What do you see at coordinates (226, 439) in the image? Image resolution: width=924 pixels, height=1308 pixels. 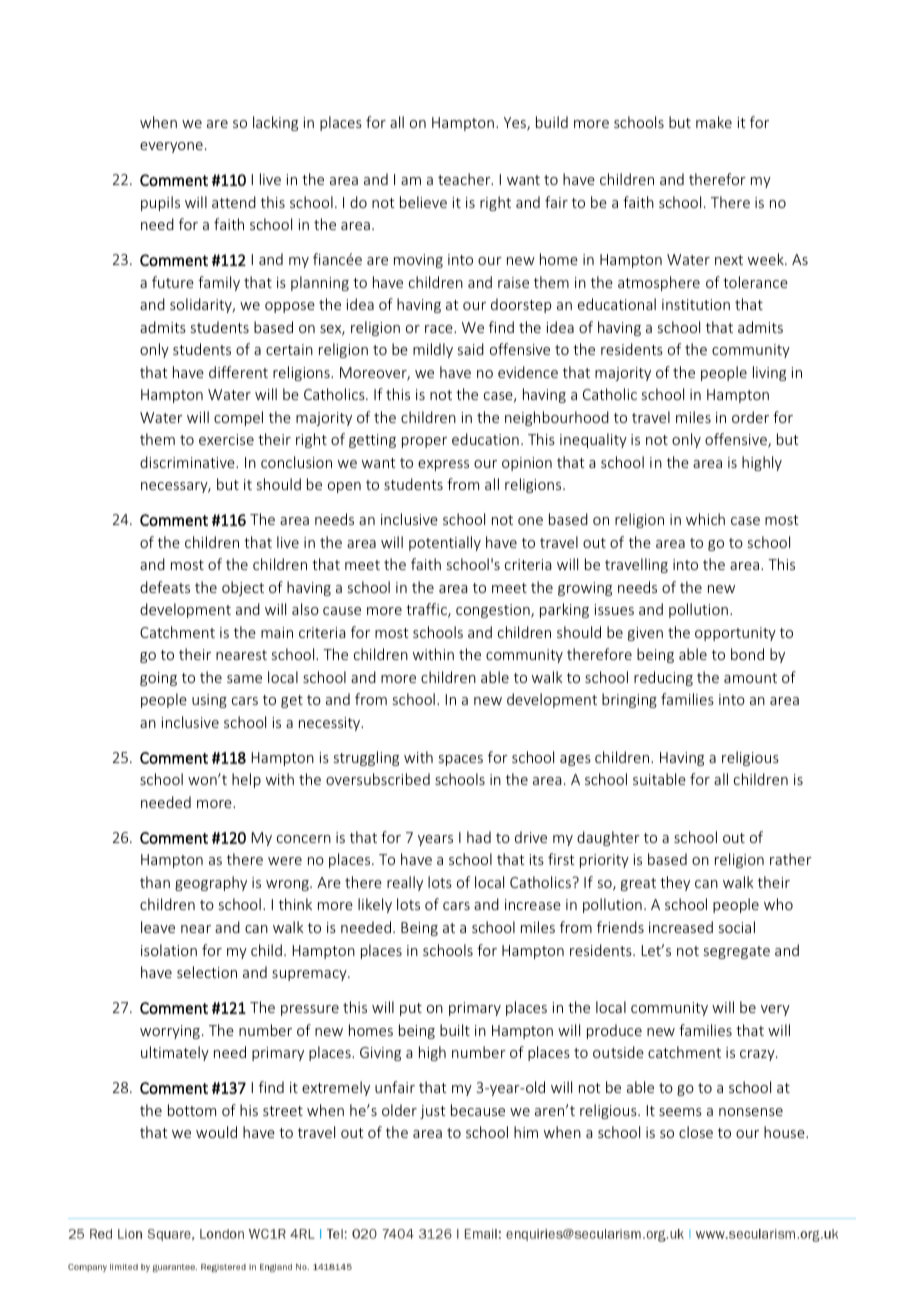 I see `exercise` at bounding box center [226, 439].
